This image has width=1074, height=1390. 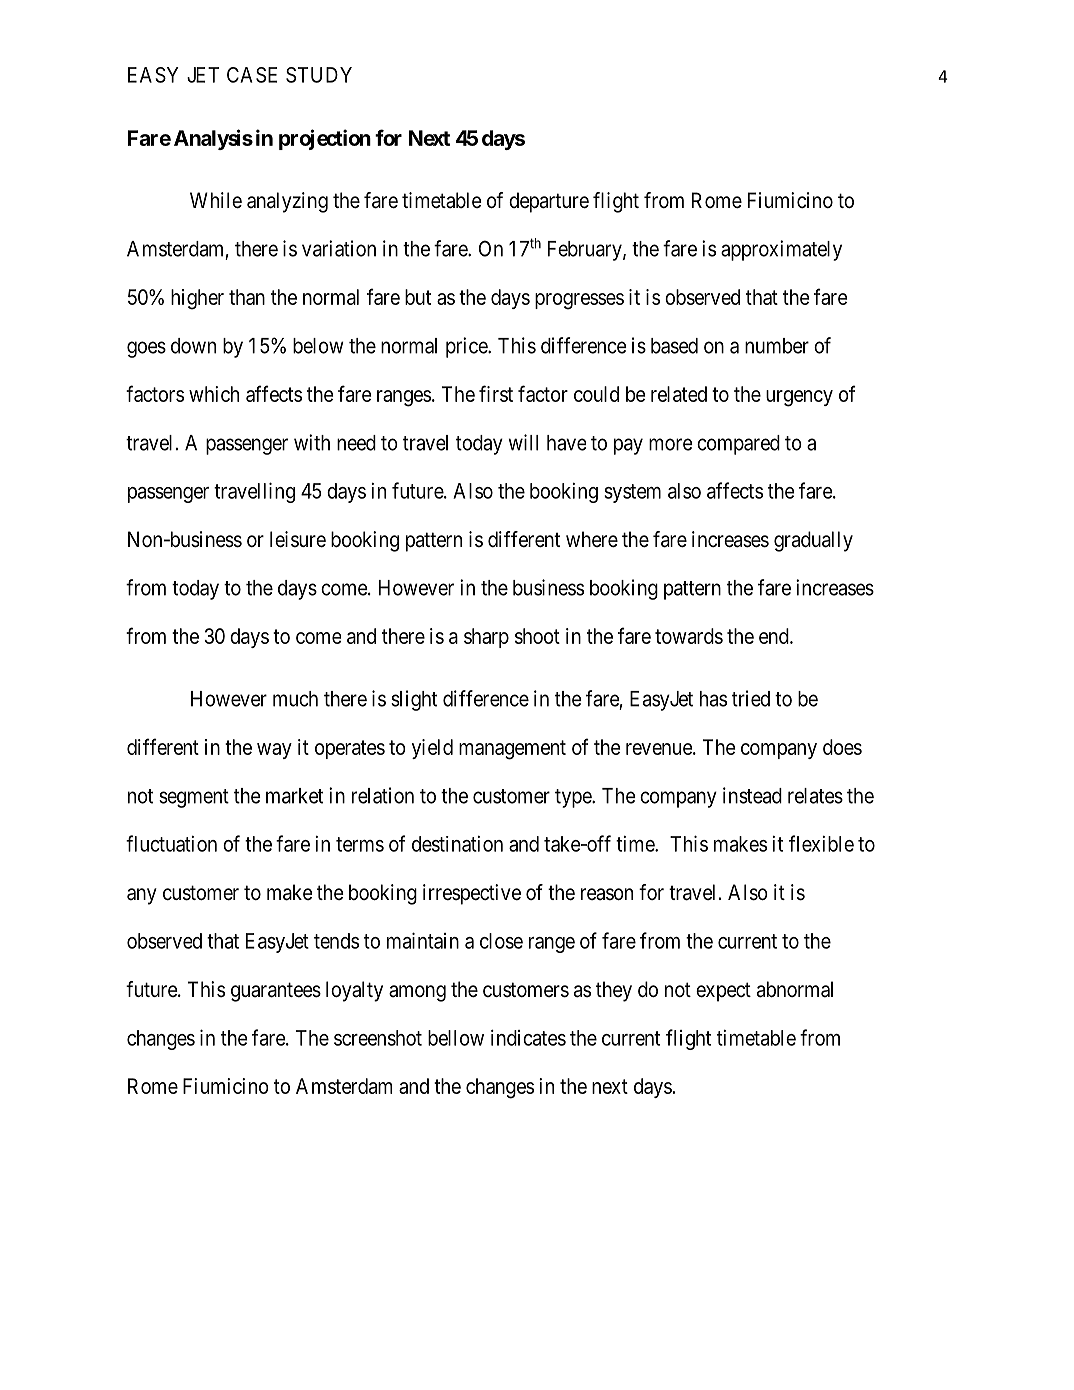 I want to click on which, so click(x=214, y=394).
